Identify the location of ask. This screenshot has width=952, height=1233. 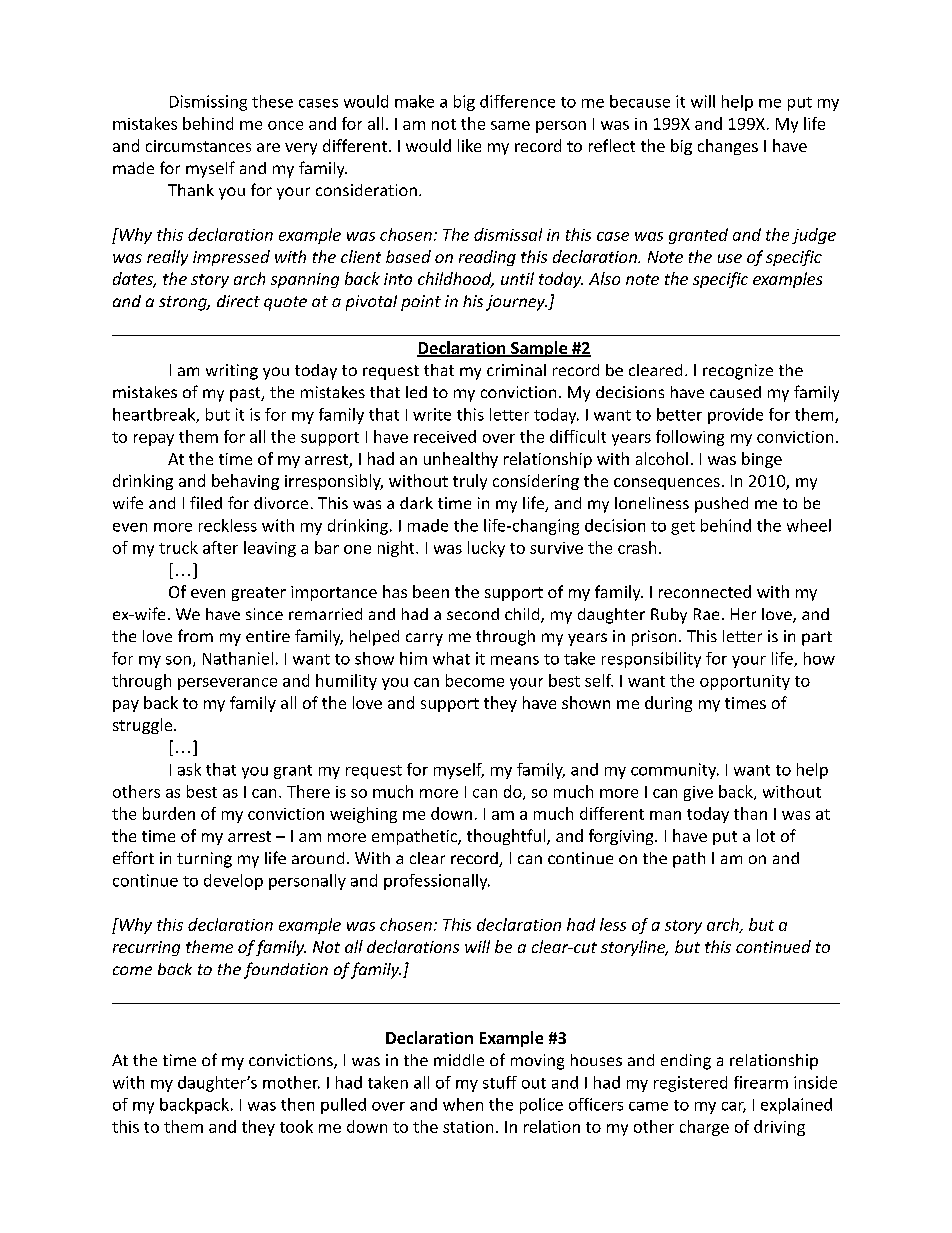
(189, 769).
